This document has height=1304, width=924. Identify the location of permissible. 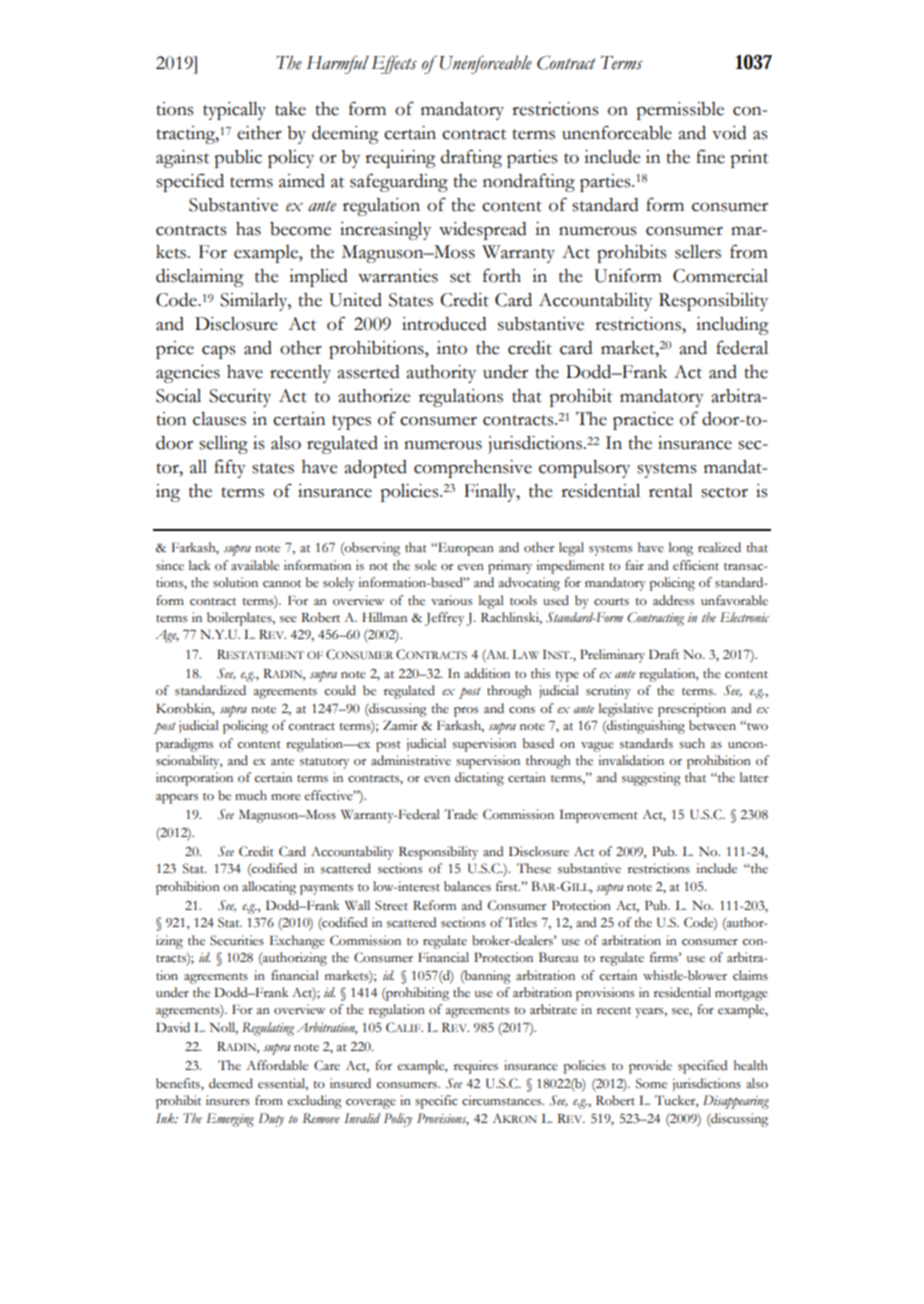
(680, 111).
